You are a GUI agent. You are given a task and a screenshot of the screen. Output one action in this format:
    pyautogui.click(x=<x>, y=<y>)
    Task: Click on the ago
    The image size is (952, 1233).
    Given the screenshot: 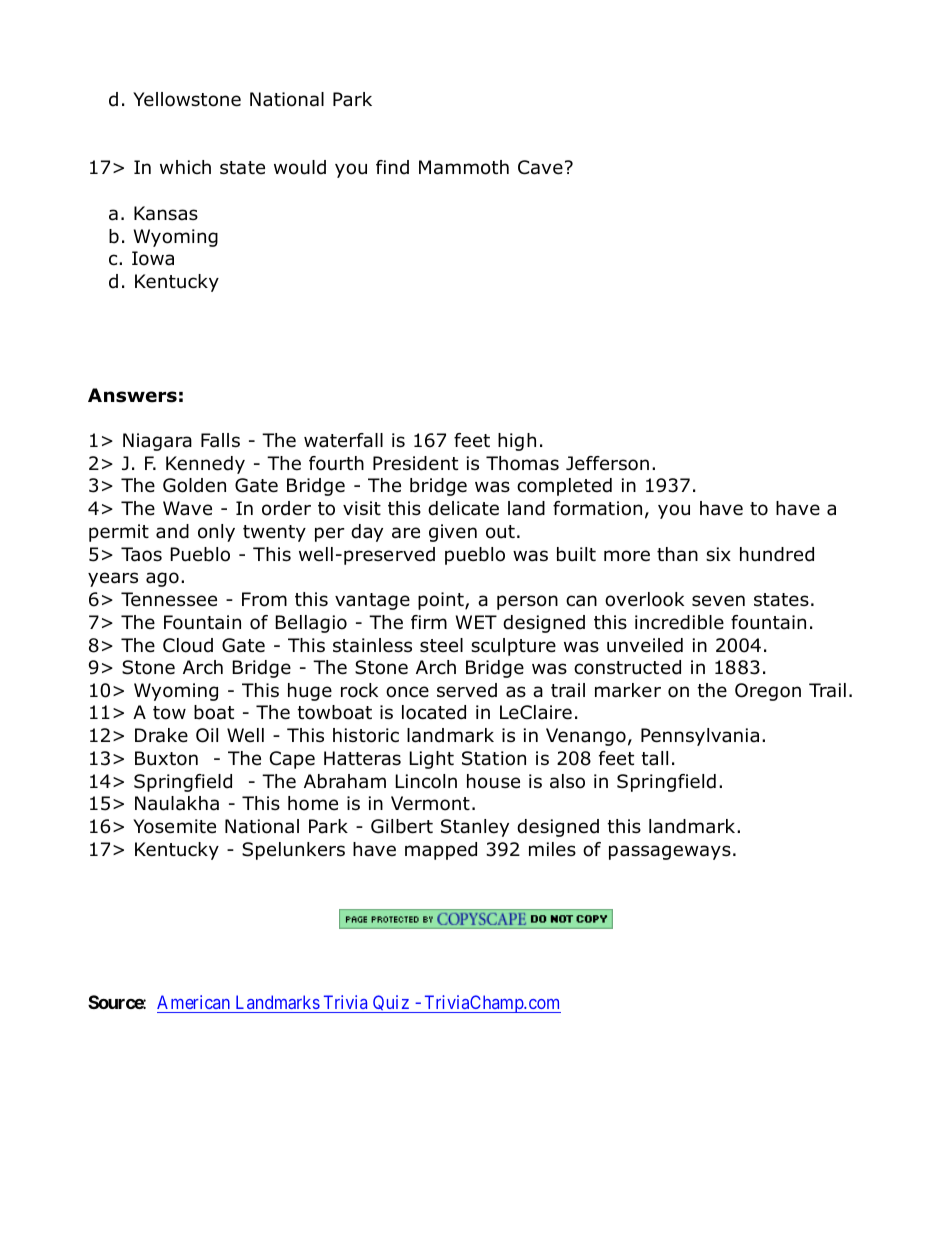 What is the action you would take?
    pyautogui.click(x=162, y=579)
